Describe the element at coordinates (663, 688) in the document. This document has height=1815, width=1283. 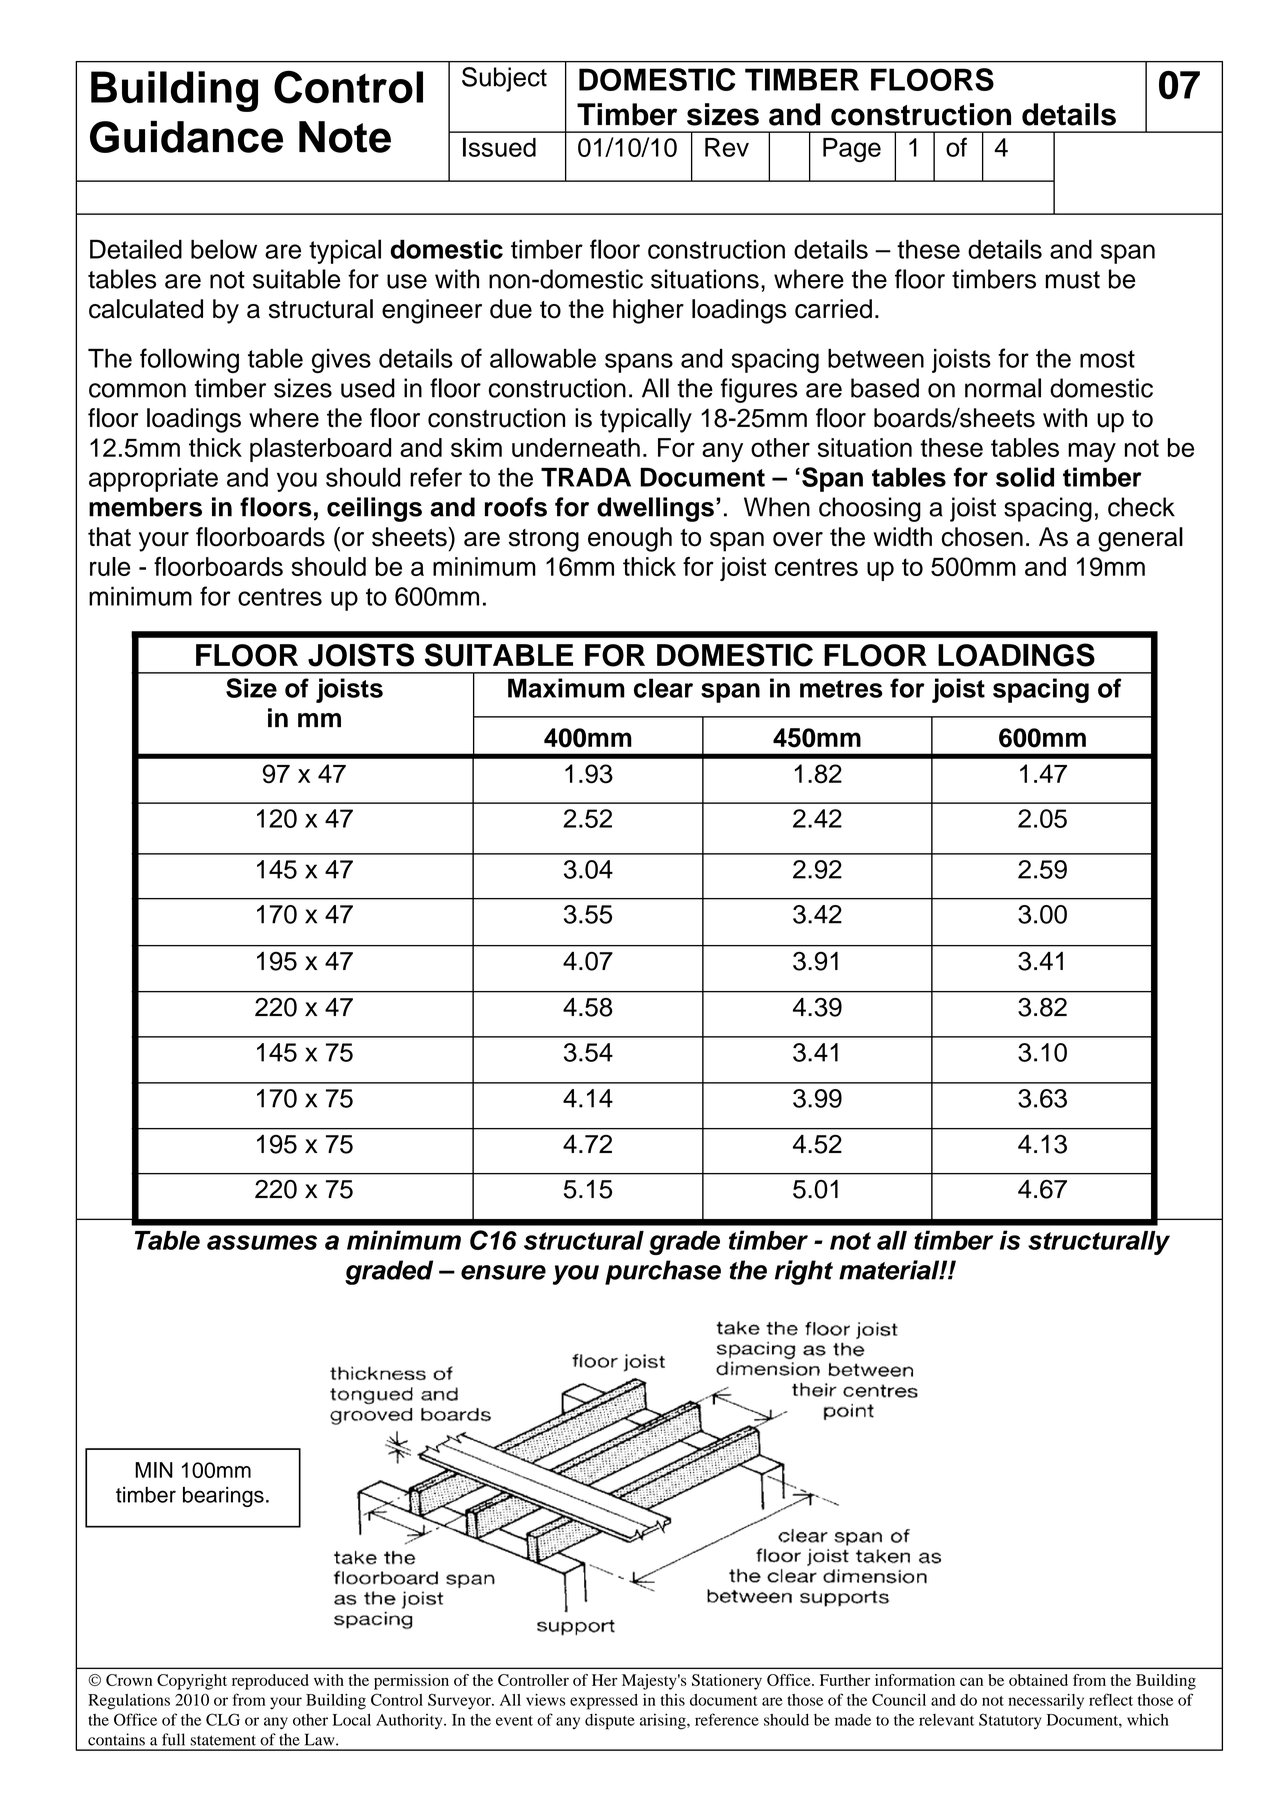
I see `clear` at that location.
